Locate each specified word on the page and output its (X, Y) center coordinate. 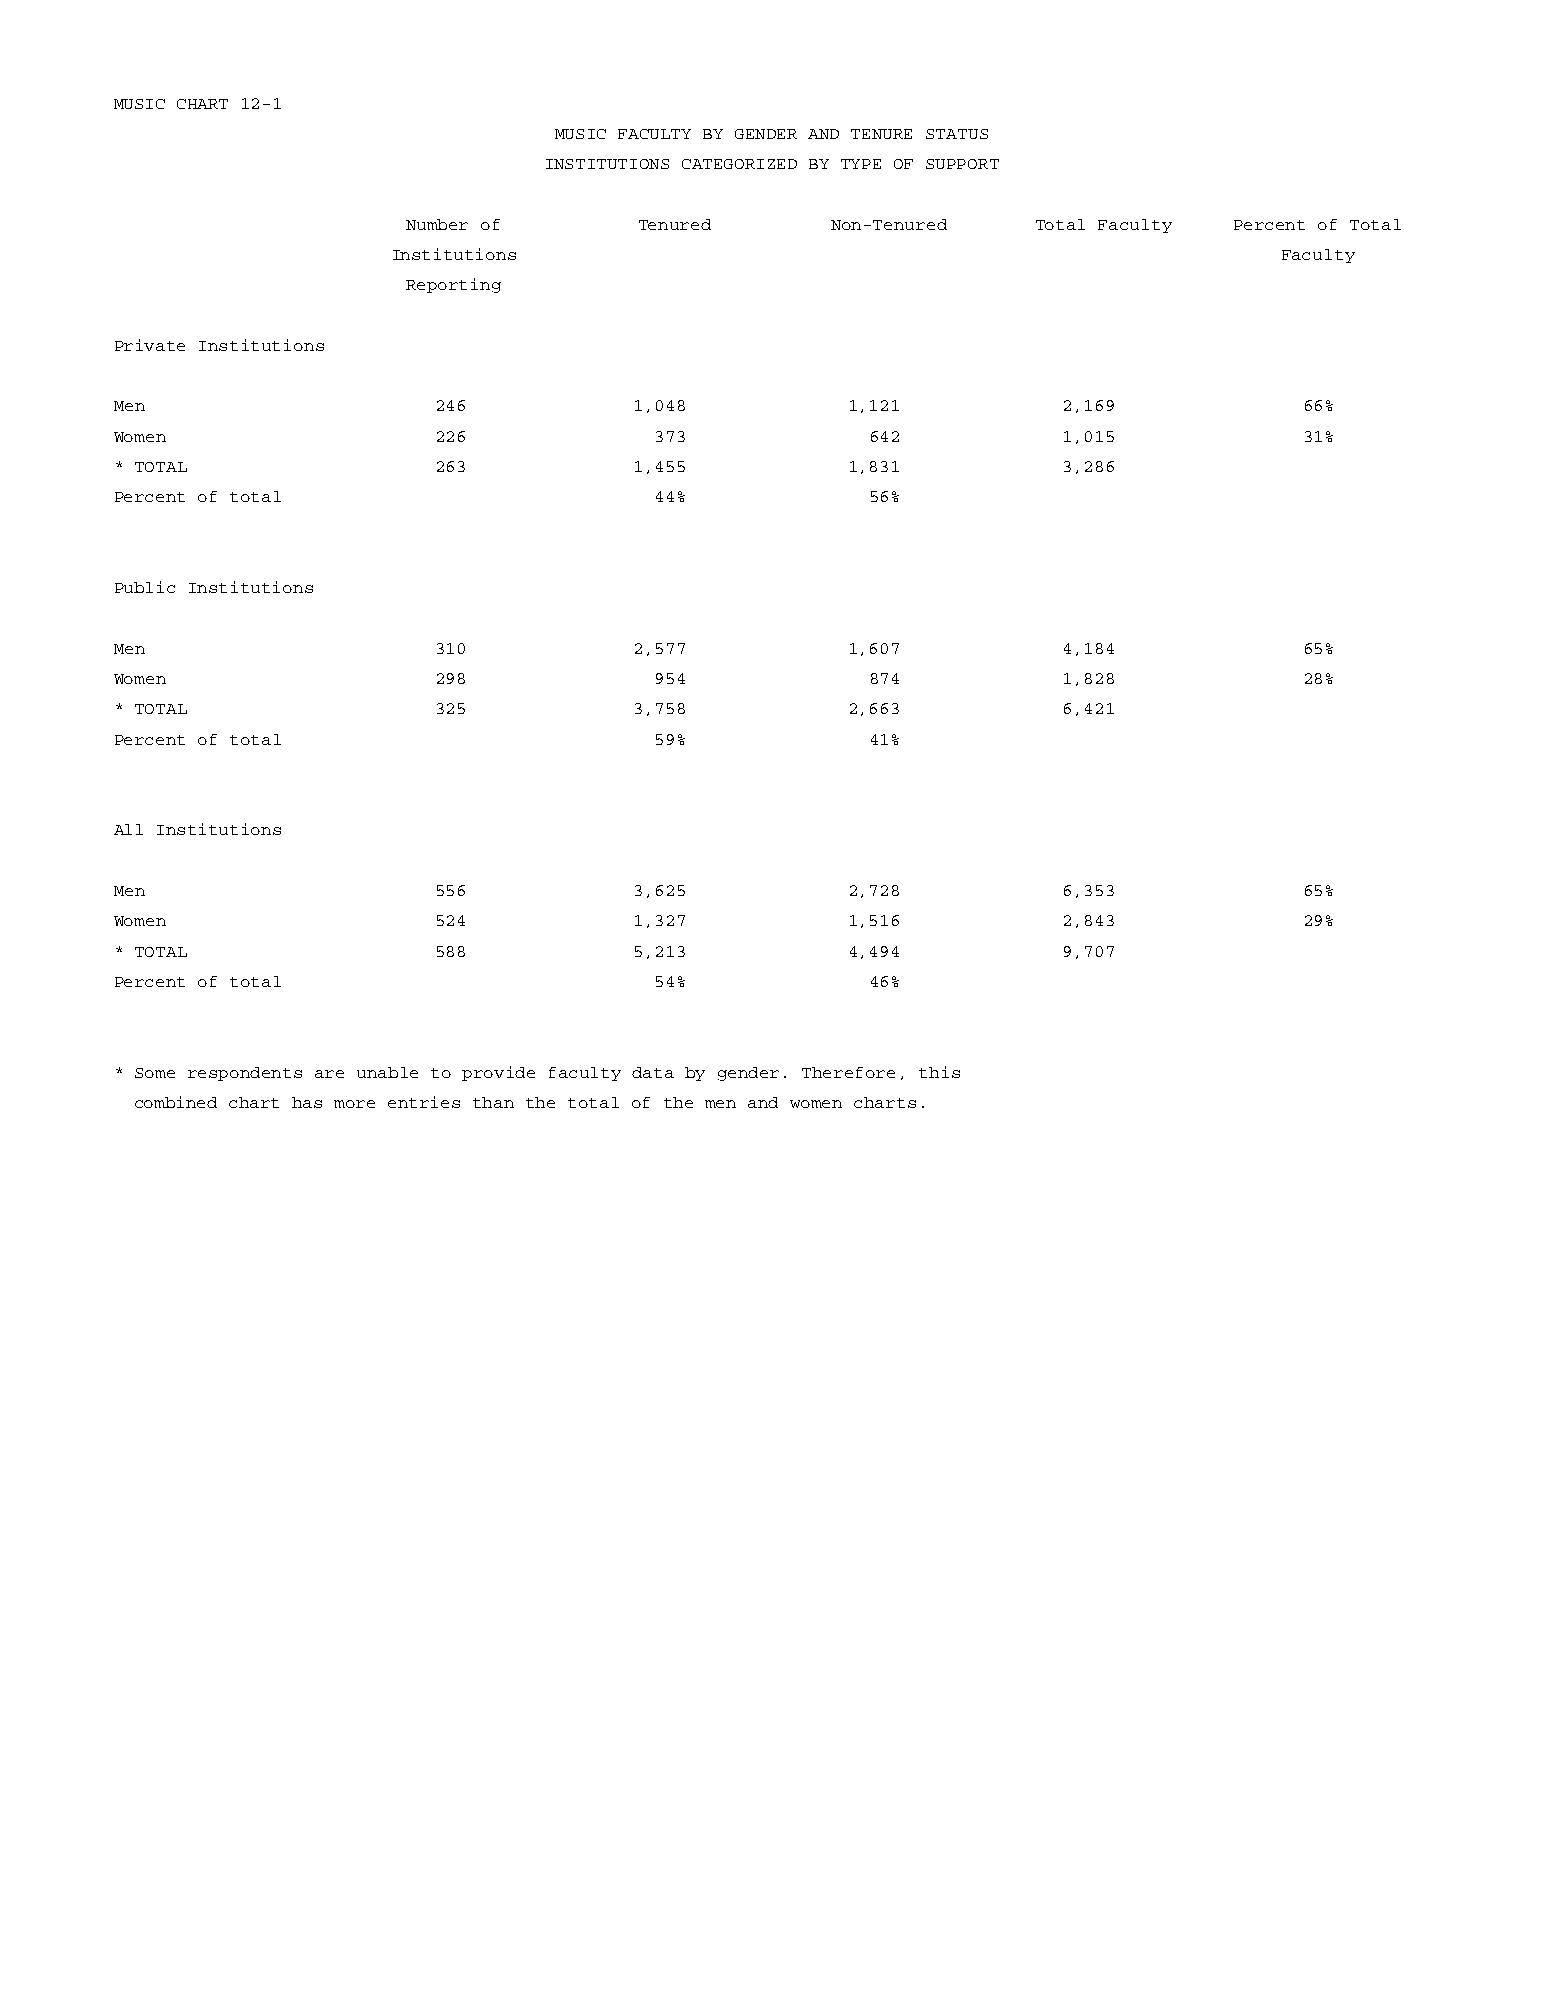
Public (145, 587)
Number (437, 224)
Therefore (848, 1072)
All (128, 829)
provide (498, 1073)
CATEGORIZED (739, 164)
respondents (245, 1074)
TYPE (861, 164)
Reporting (453, 285)
